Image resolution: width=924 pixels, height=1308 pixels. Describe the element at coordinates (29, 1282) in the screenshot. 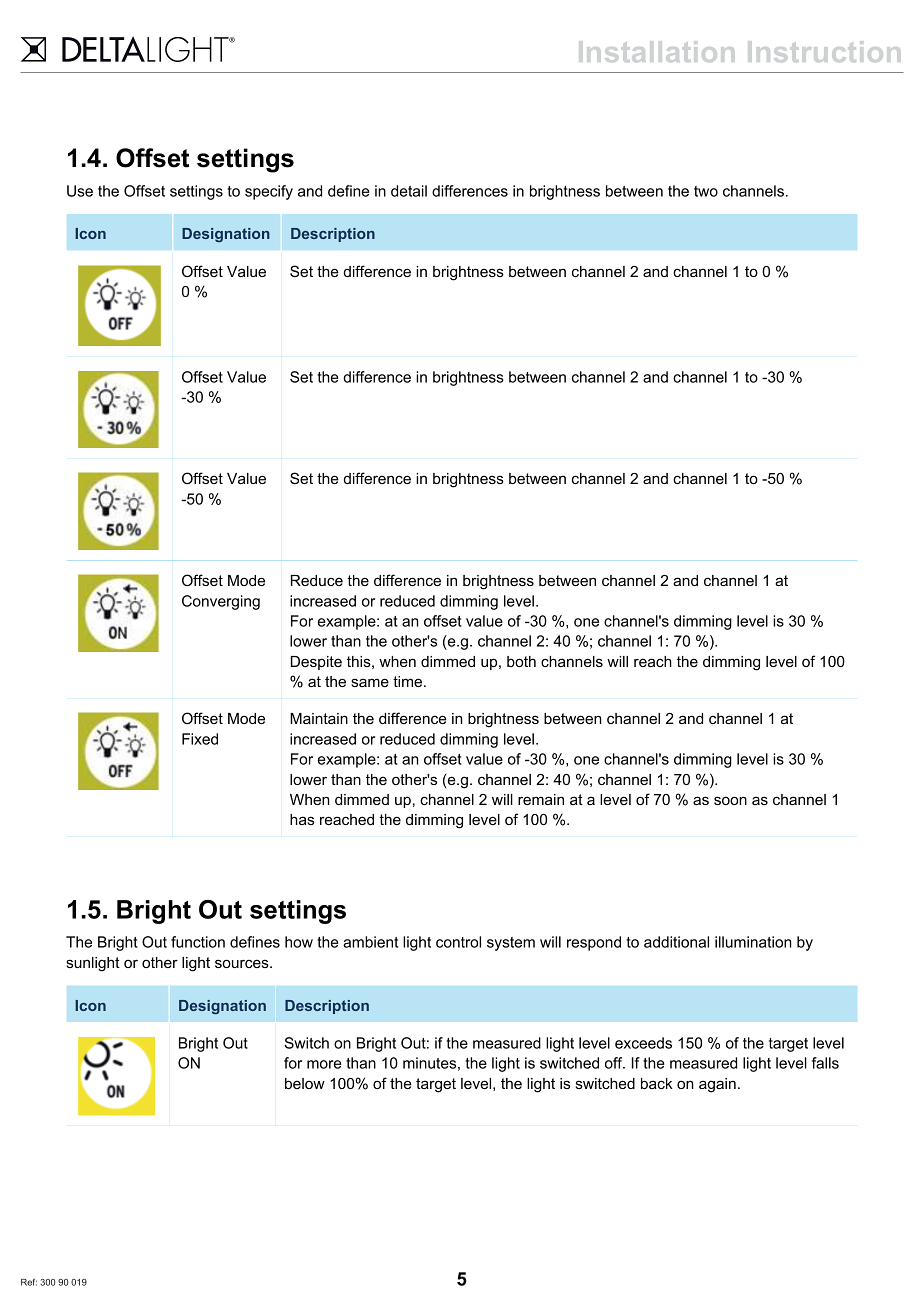

I see `Ref` at that location.
